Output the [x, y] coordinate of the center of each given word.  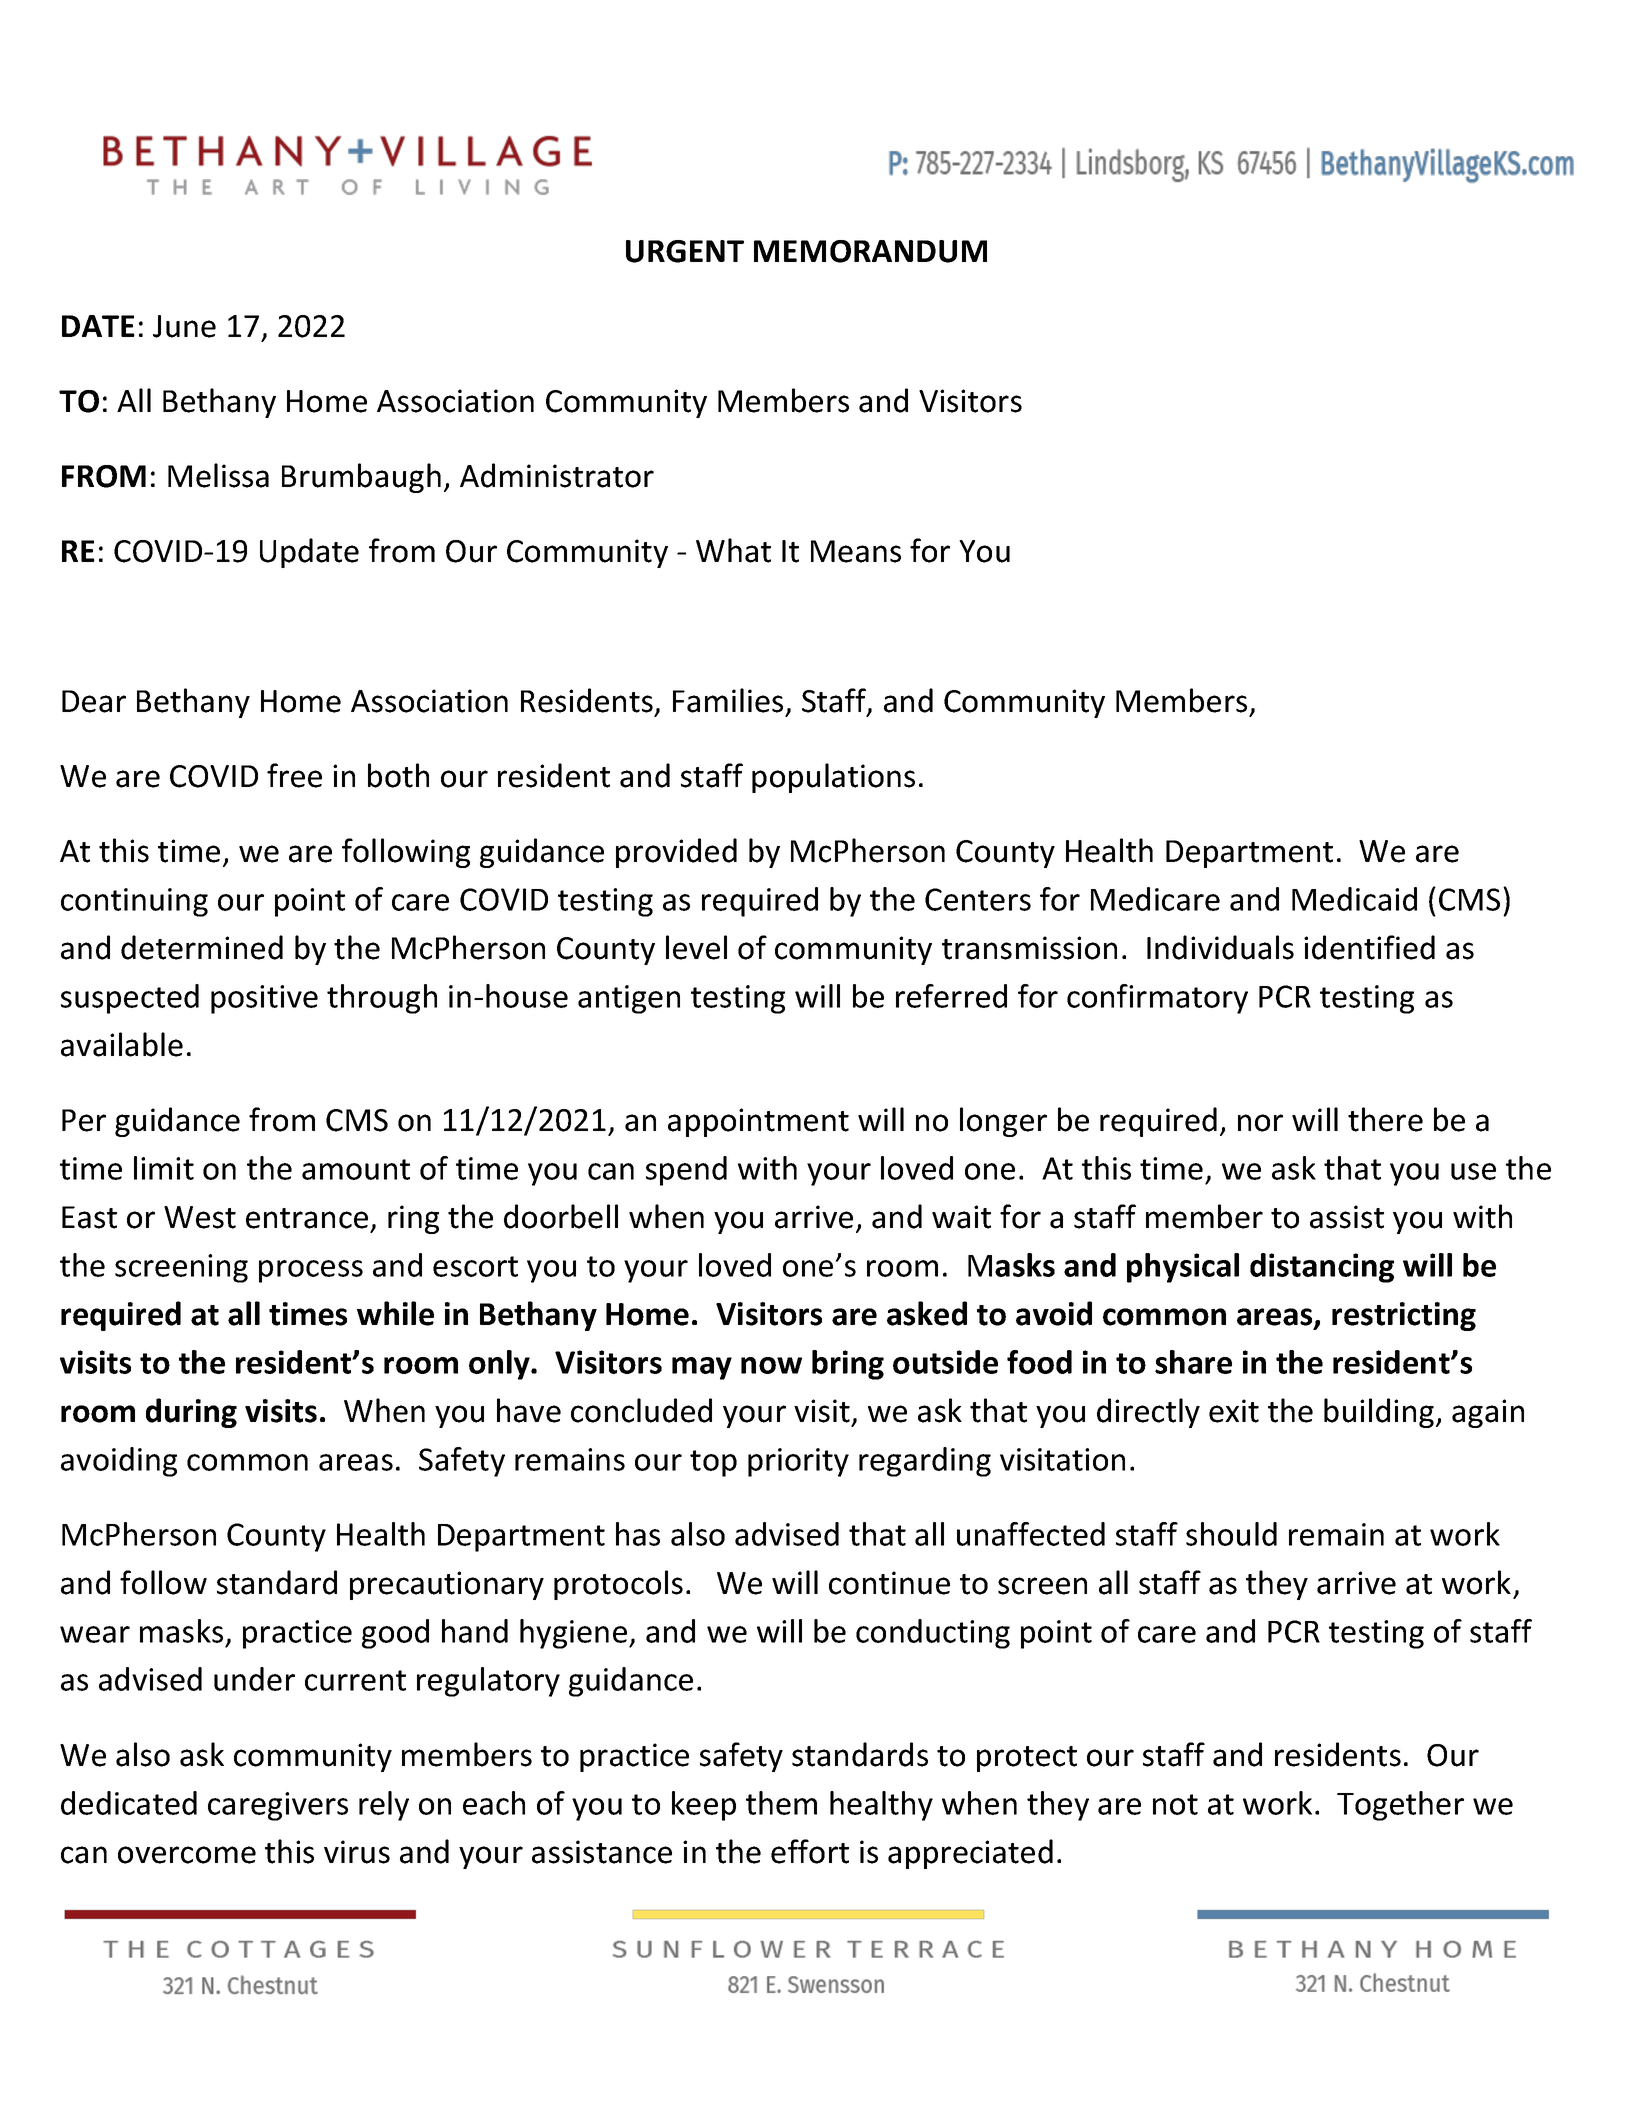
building [1380, 1413]
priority [798, 1462]
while [395, 1313]
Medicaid [1354, 899]
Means [856, 551]
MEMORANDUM [870, 251]
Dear [94, 701]
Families [728, 700]
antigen [629, 999]
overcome [187, 1855]
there [1385, 1119]
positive [264, 999]
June [184, 326]
